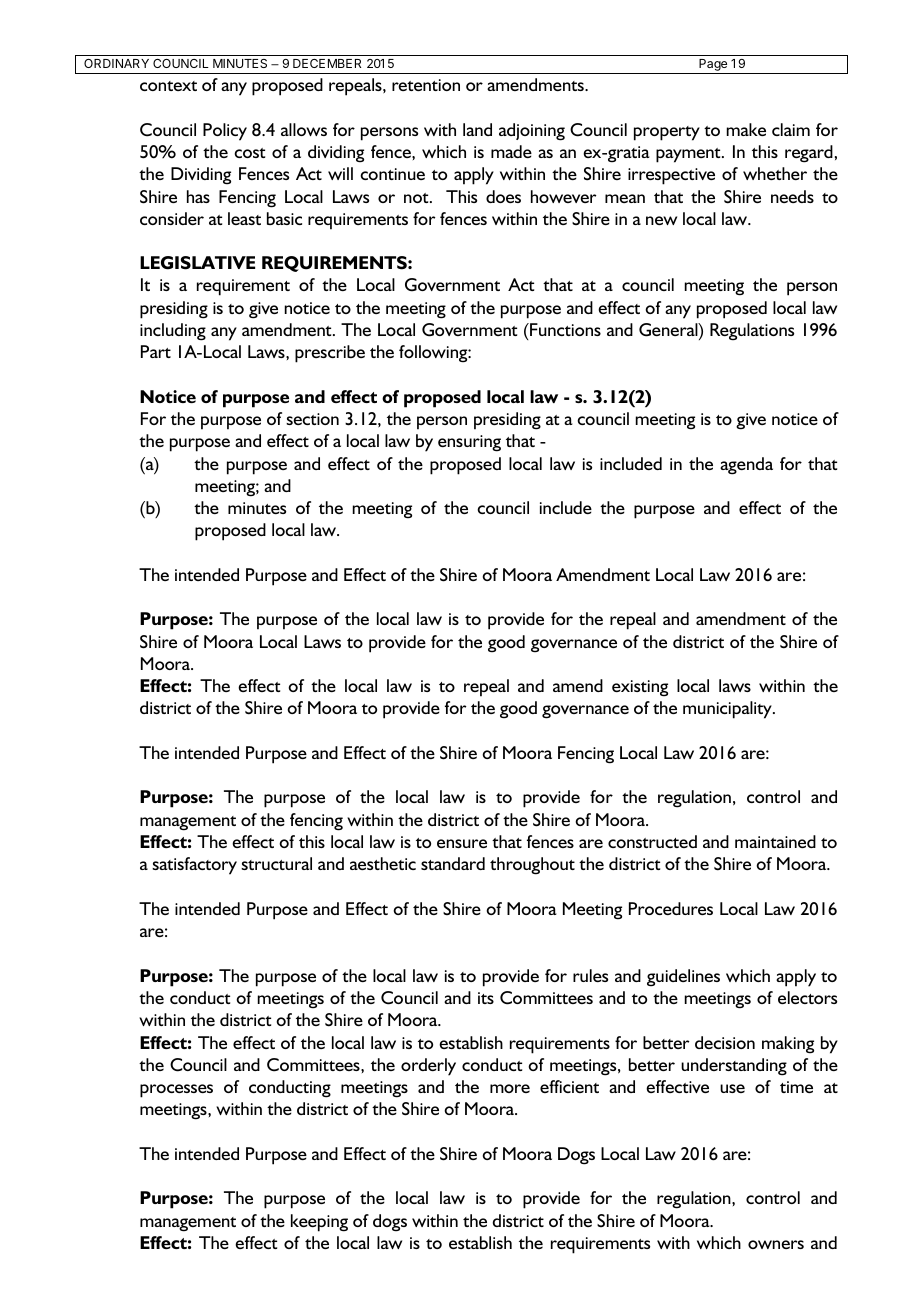 This screenshot has width=924, height=1308. What do you see at coordinates (168, 86) in the screenshot?
I see `context` at bounding box center [168, 86].
